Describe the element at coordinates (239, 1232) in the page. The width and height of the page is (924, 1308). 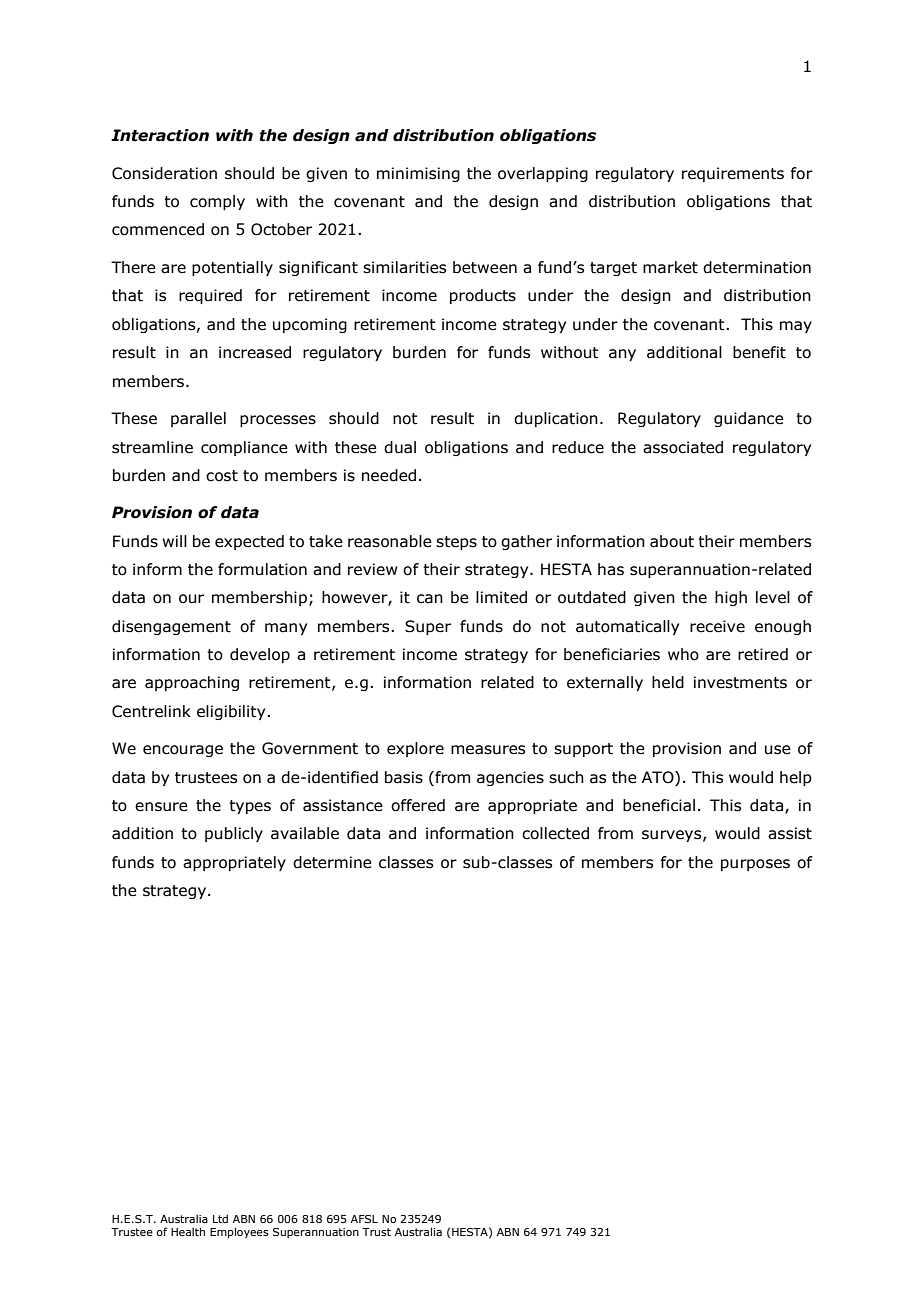
I see `Employees` at that location.
